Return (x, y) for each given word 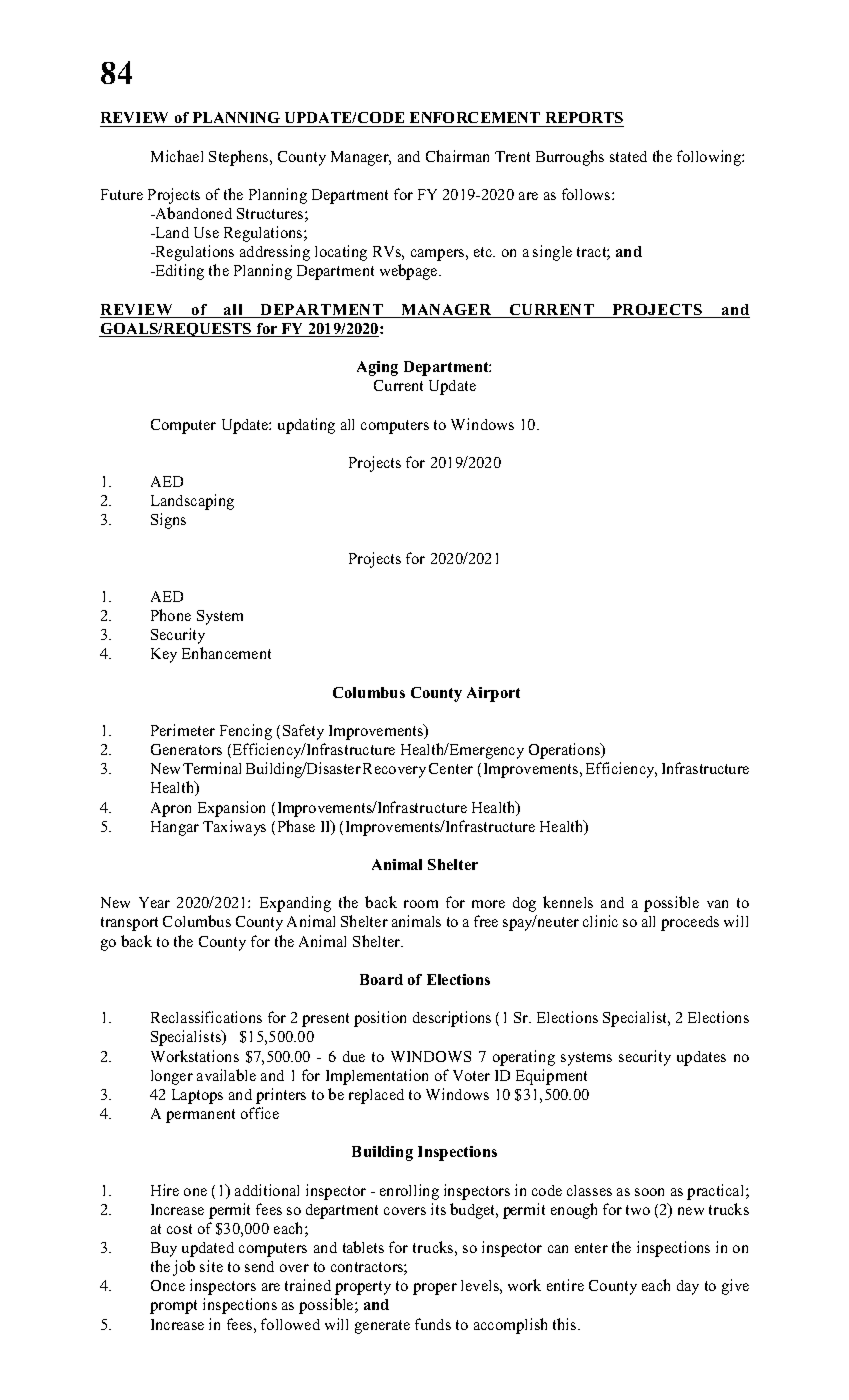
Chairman (457, 156)
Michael (177, 156)
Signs (168, 521)
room (421, 904)
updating (306, 426)
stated (628, 156)
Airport (493, 694)
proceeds (690, 923)
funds (433, 1324)
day (688, 1287)
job (184, 1268)
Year (154, 902)
